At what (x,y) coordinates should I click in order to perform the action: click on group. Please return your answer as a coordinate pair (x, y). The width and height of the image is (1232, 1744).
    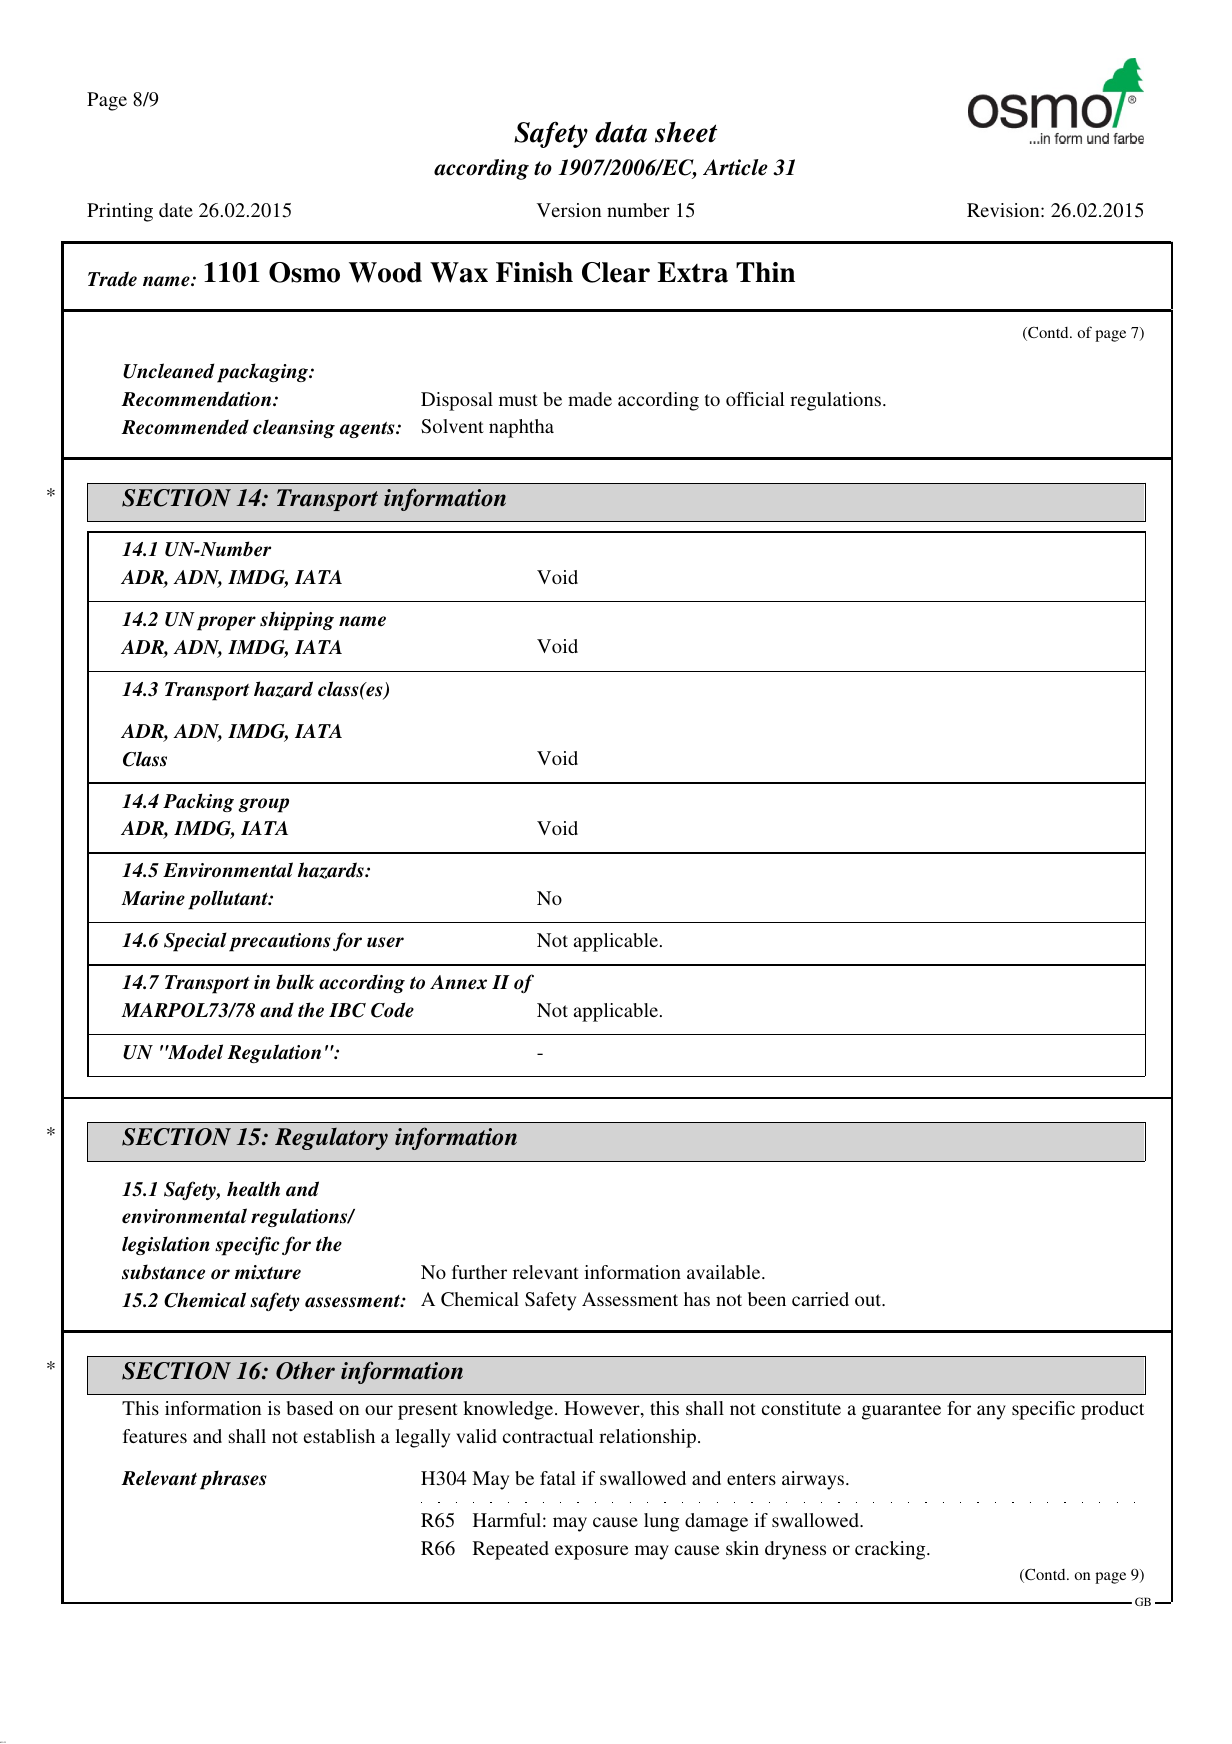
    Looking at the image, I should click on (263, 805).
